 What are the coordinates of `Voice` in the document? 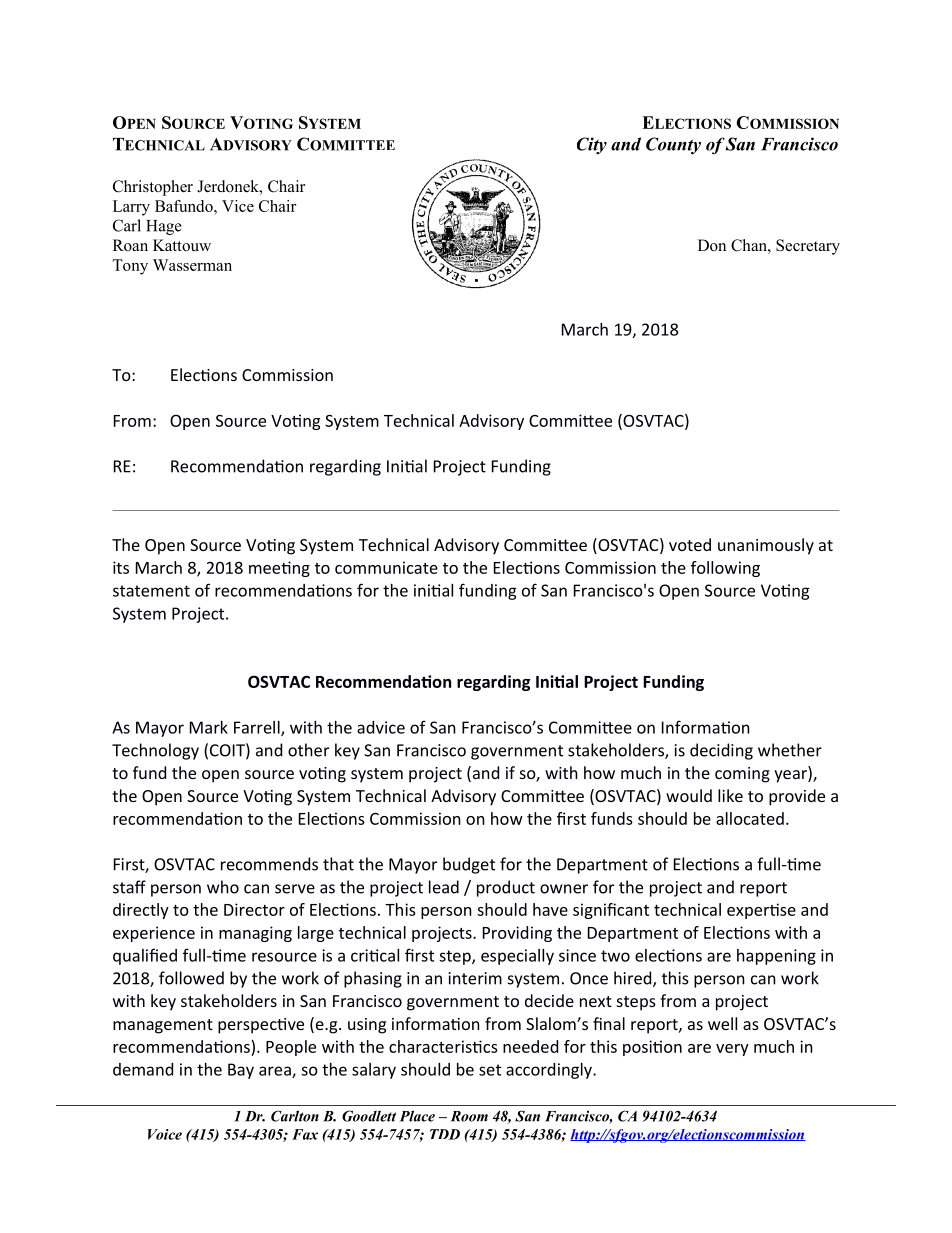 It's located at (165, 1134).
